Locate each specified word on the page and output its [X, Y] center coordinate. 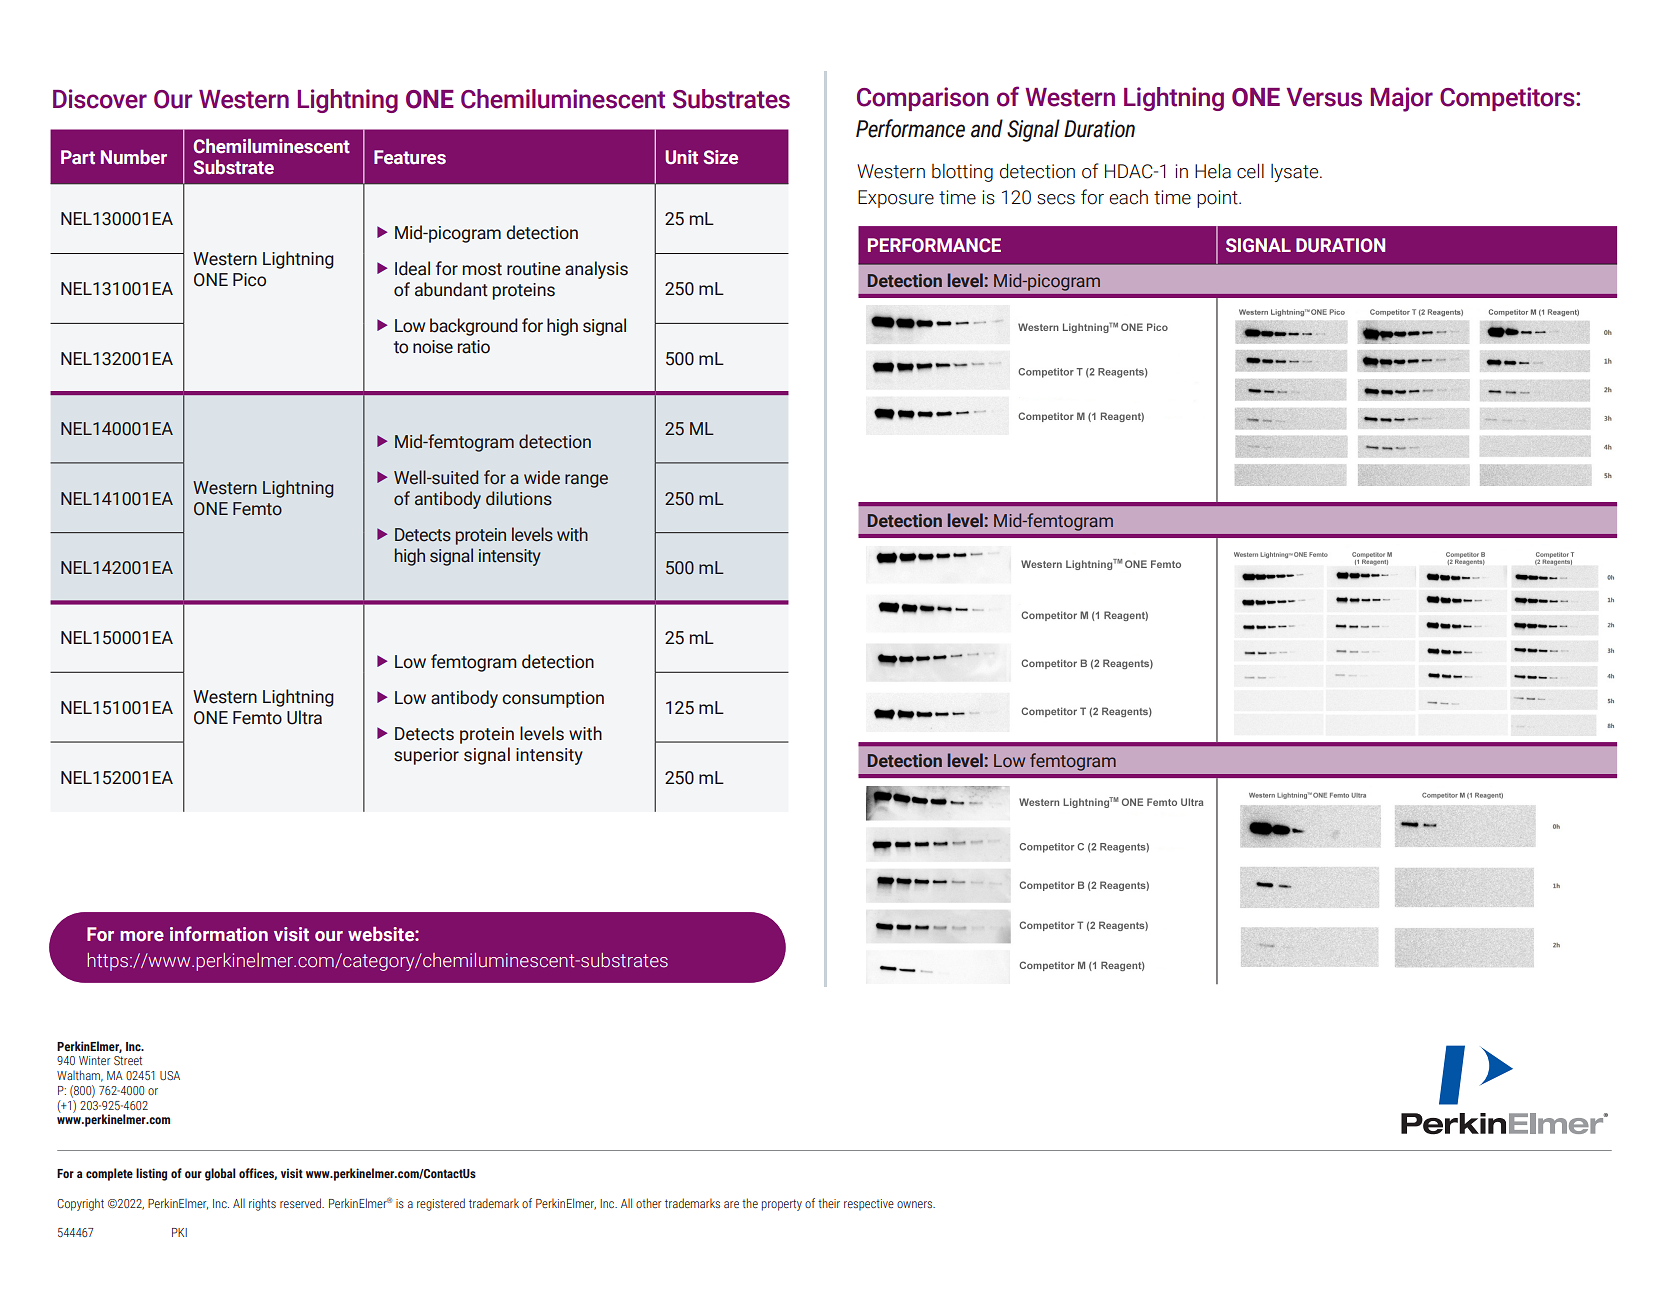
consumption [553, 699]
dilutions [519, 498]
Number [134, 157]
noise [433, 347]
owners [916, 1204]
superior [426, 756]
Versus [1324, 97]
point [1218, 199]
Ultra [304, 717]
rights [262, 1204]
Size [720, 157]
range [586, 481]
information [219, 934]
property [782, 1205]
